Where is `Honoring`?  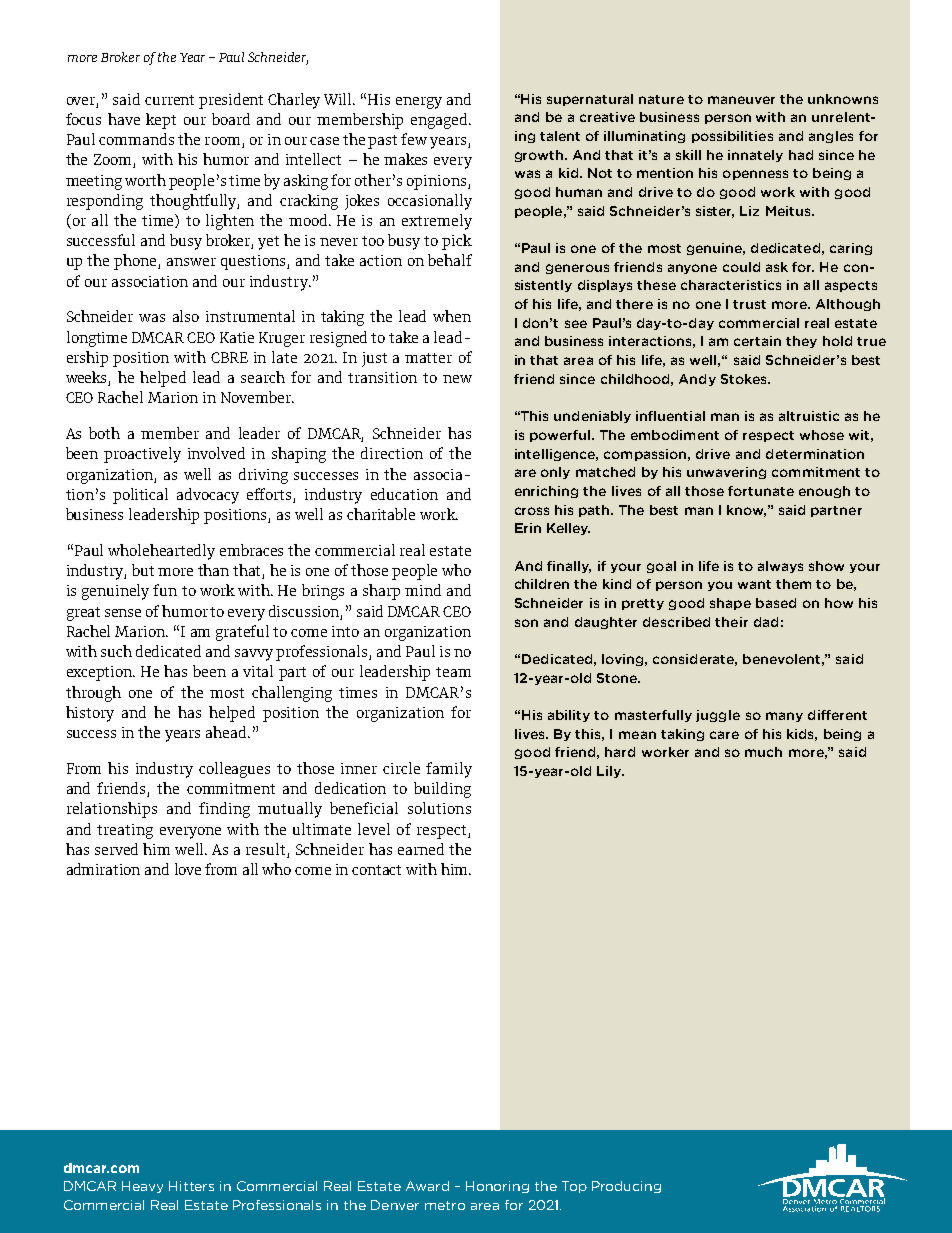 Honoring is located at coordinates (497, 1187).
